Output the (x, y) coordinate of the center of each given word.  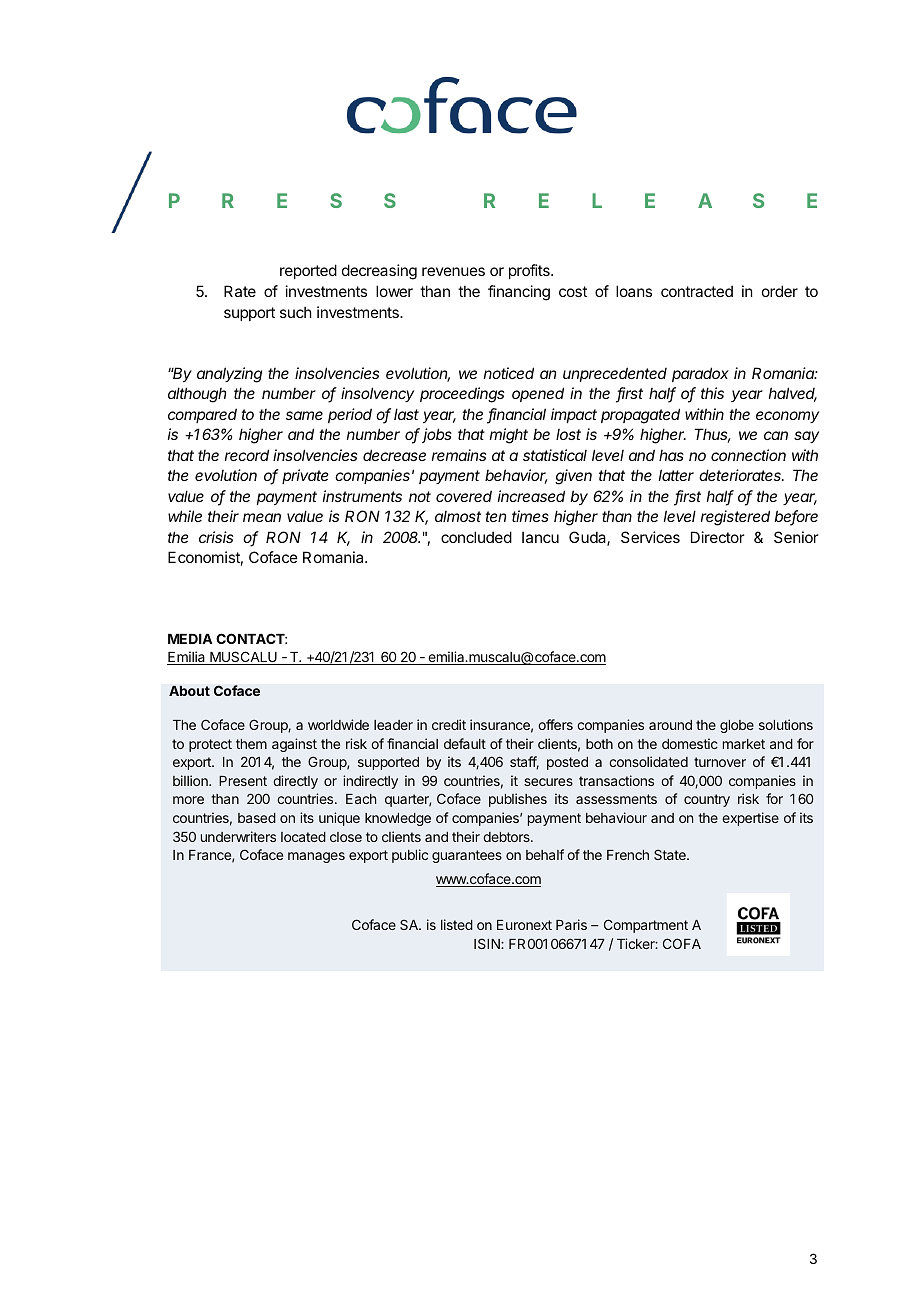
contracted (697, 291)
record (247, 455)
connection (748, 455)
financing (519, 293)
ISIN (488, 943)
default (465, 743)
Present (243, 781)
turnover (720, 762)
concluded (476, 537)
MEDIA (190, 639)
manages (316, 857)
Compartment (646, 926)
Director (717, 537)
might (509, 436)
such (296, 312)
